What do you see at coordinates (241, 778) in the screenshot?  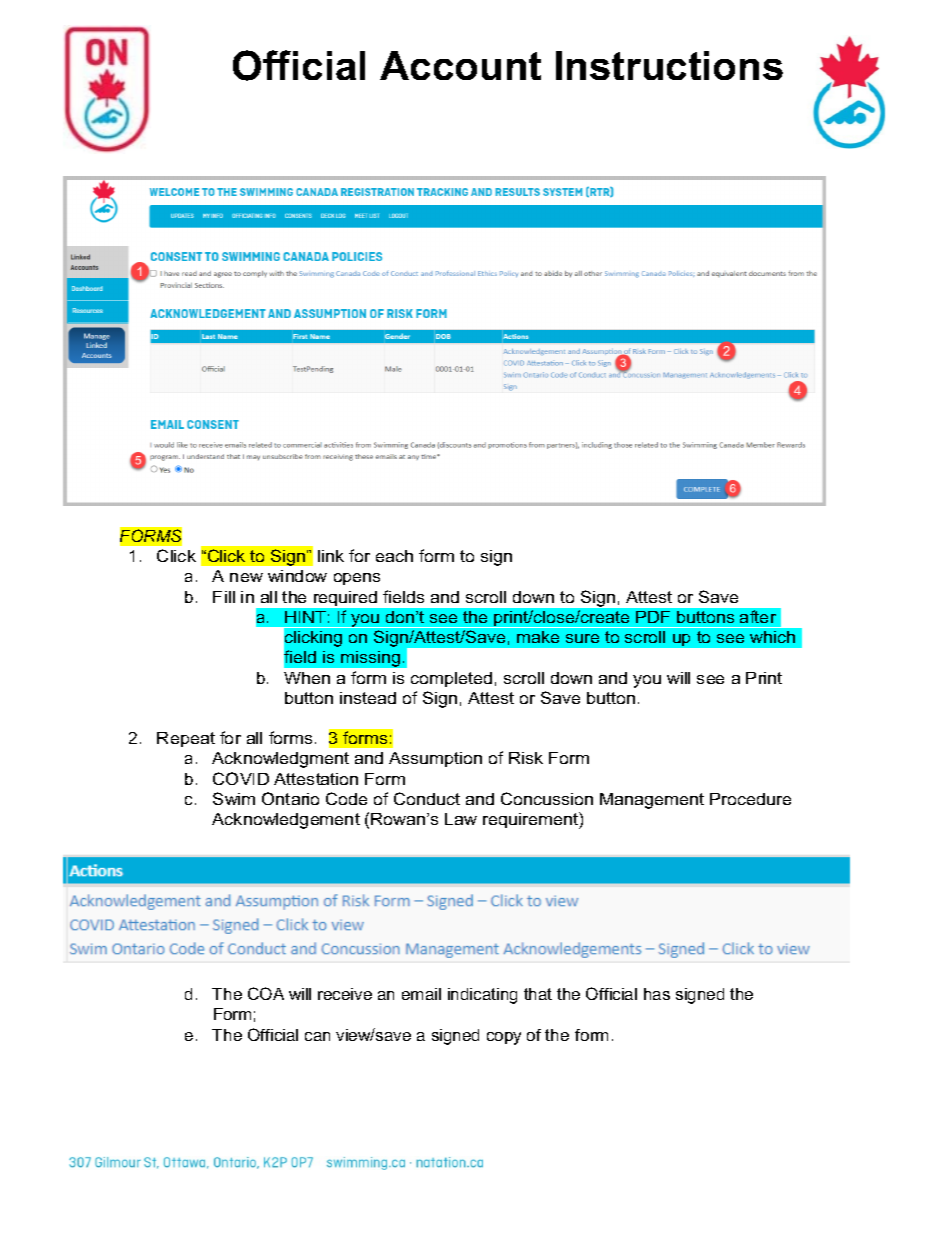 I see `COVID` at bounding box center [241, 778].
